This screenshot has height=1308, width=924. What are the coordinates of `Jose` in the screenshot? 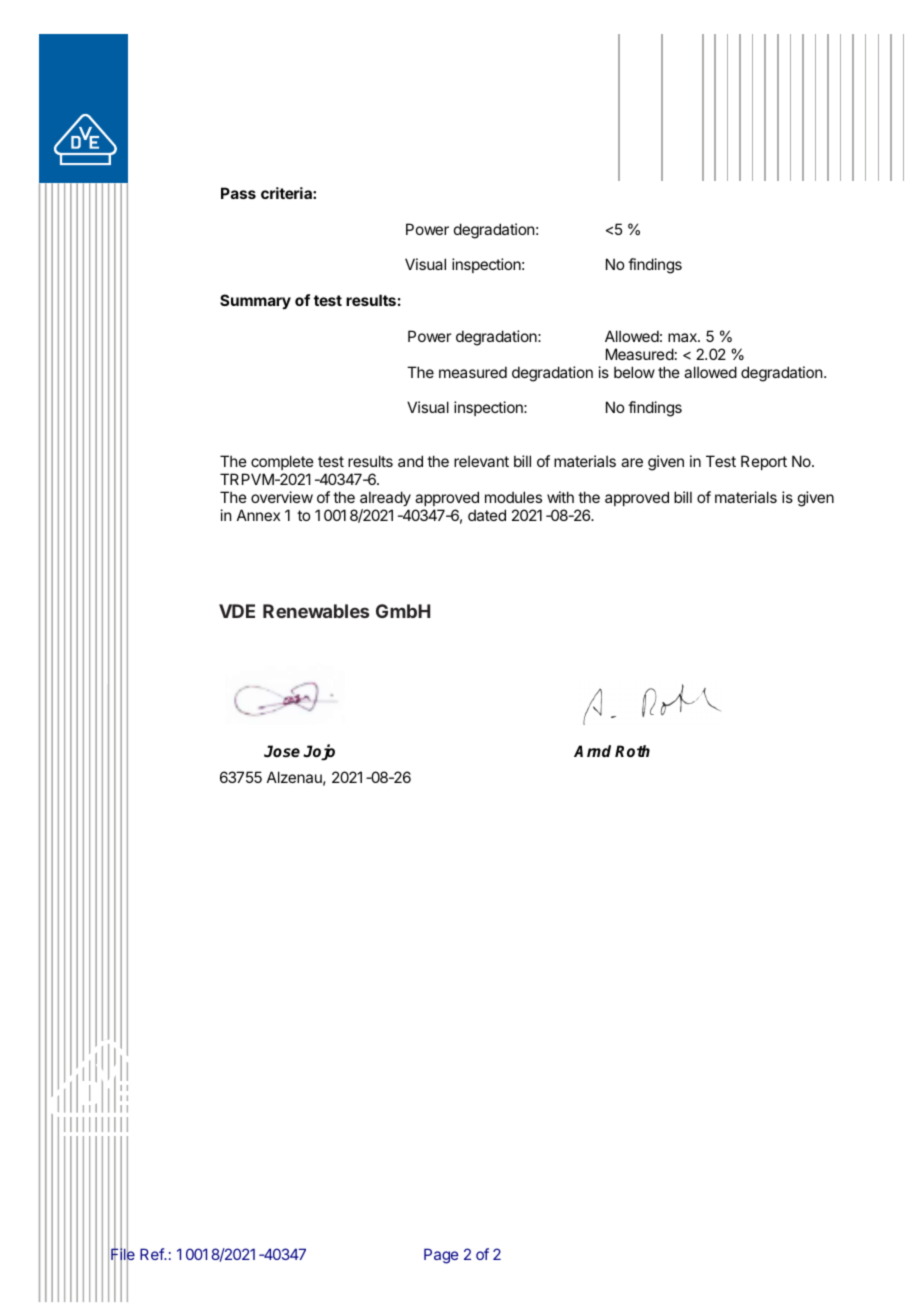 It's located at (282, 751).
